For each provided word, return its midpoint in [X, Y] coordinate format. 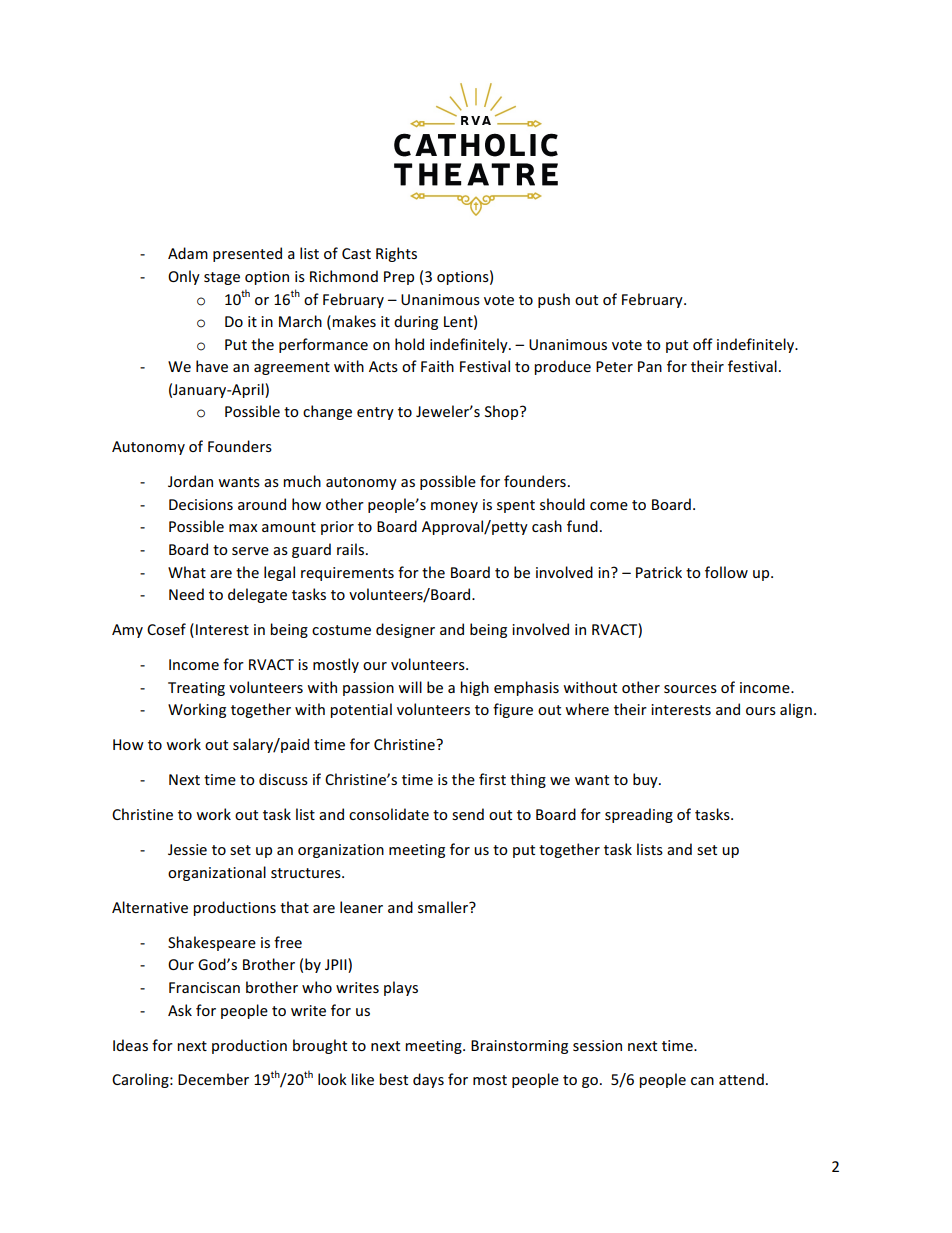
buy [646, 780]
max [243, 528]
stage [222, 278]
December [213, 1079]
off [703, 344]
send [468, 814]
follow [726, 572]
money [454, 507]
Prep [399, 278]
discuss [283, 779]
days [428, 1080]
